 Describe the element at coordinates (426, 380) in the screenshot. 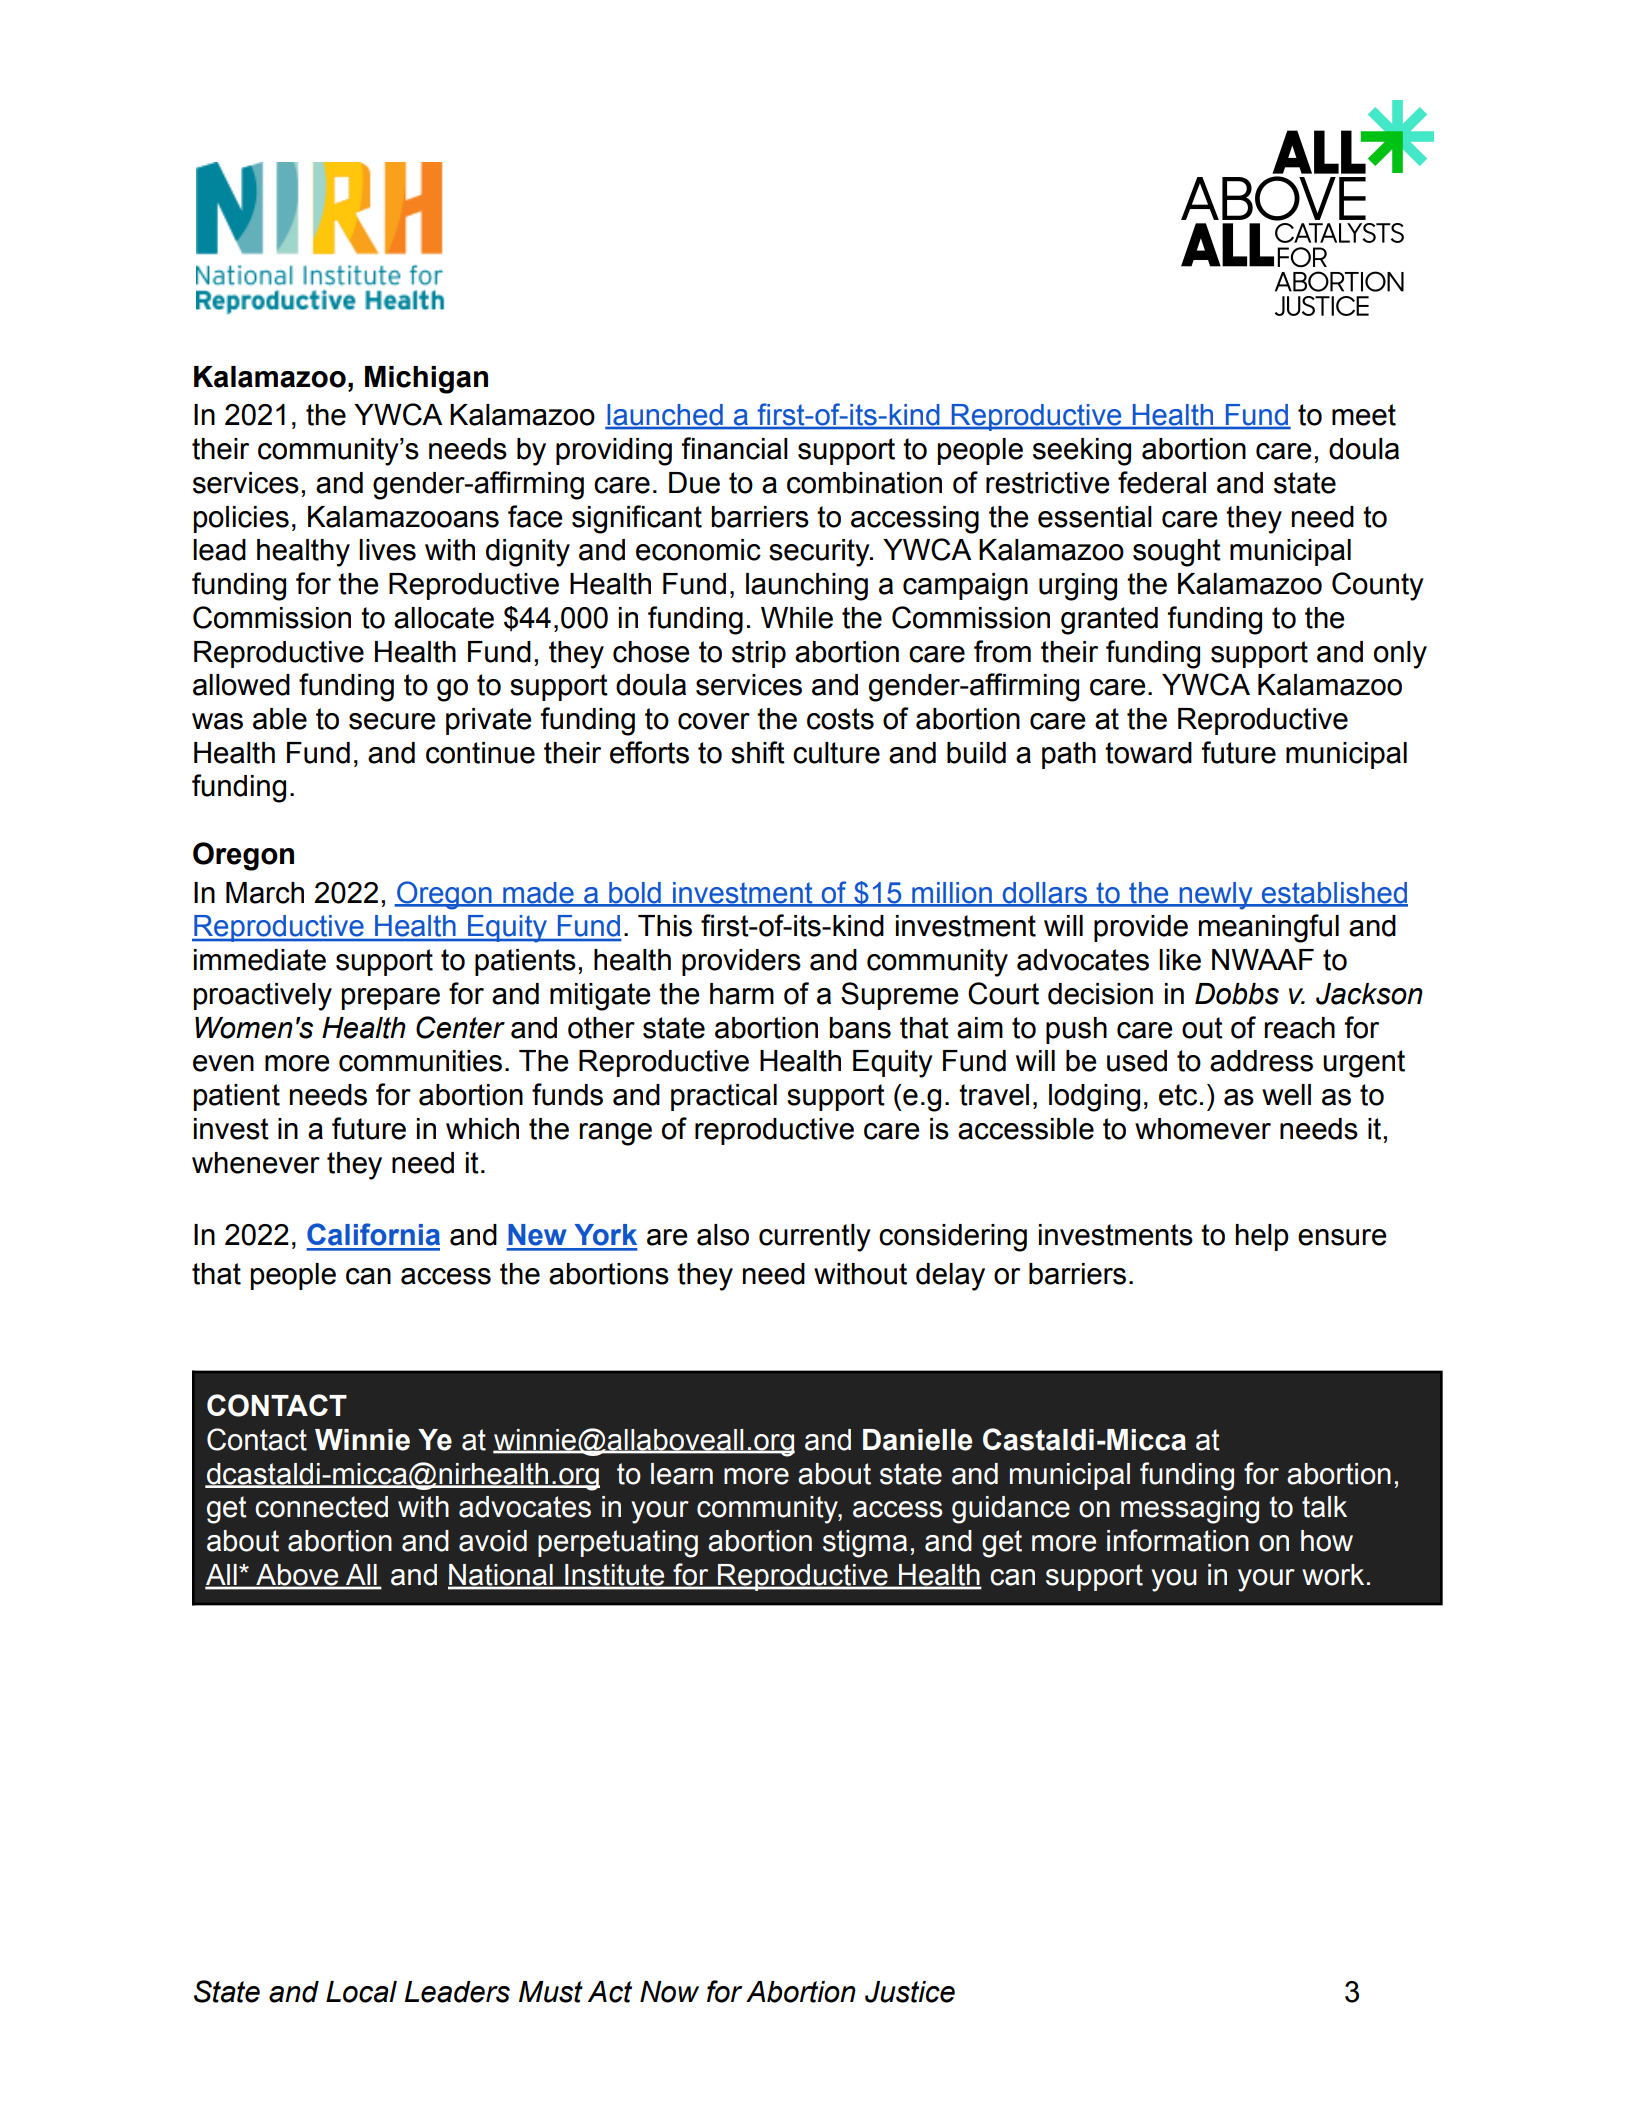

I see `Michigan` at that location.
